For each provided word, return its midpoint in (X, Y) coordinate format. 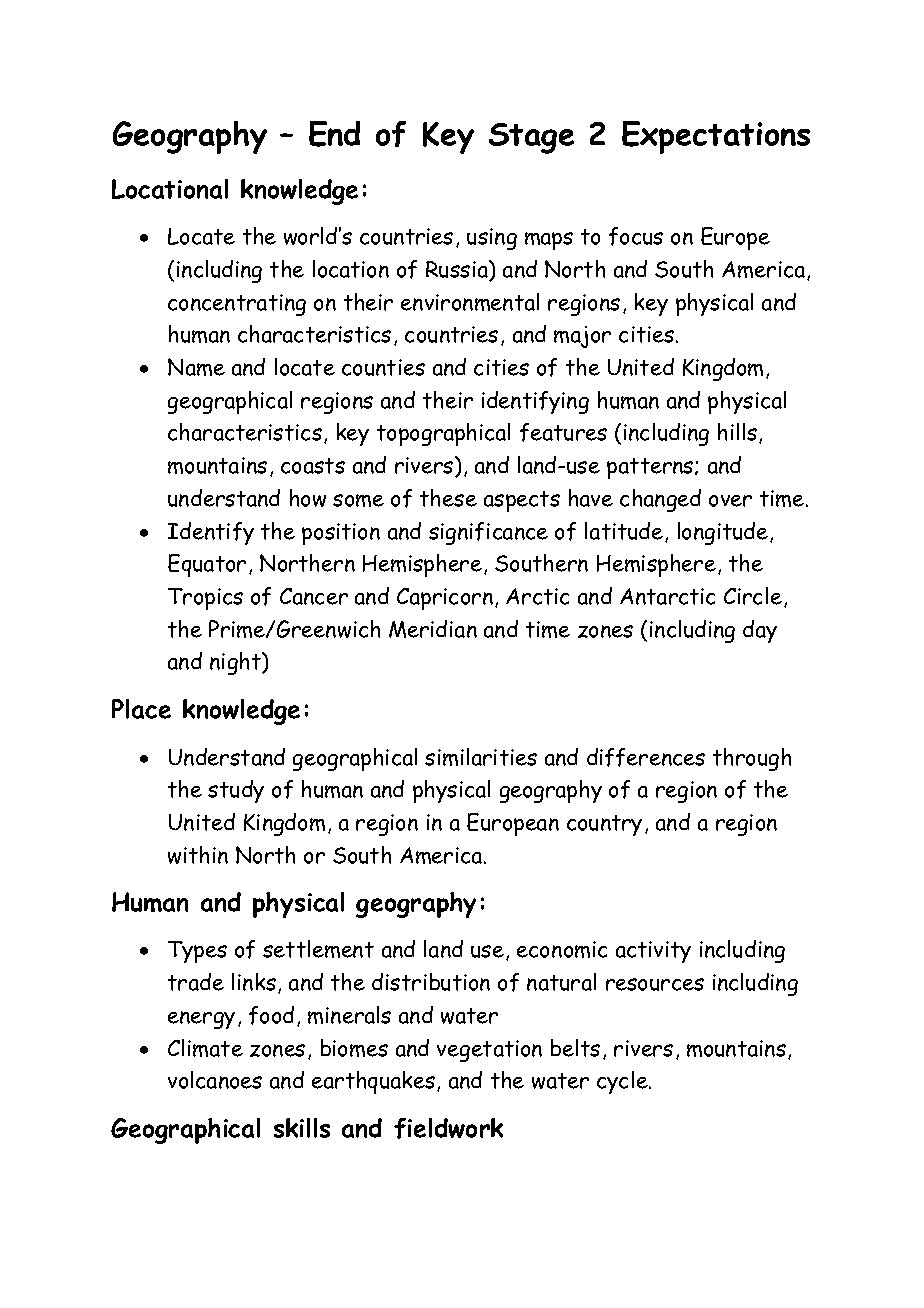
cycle (623, 1082)
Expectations (716, 137)
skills (302, 1128)
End (334, 134)
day (760, 631)
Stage (531, 138)
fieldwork (448, 1128)
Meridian (433, 629)
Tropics (205, 599)
